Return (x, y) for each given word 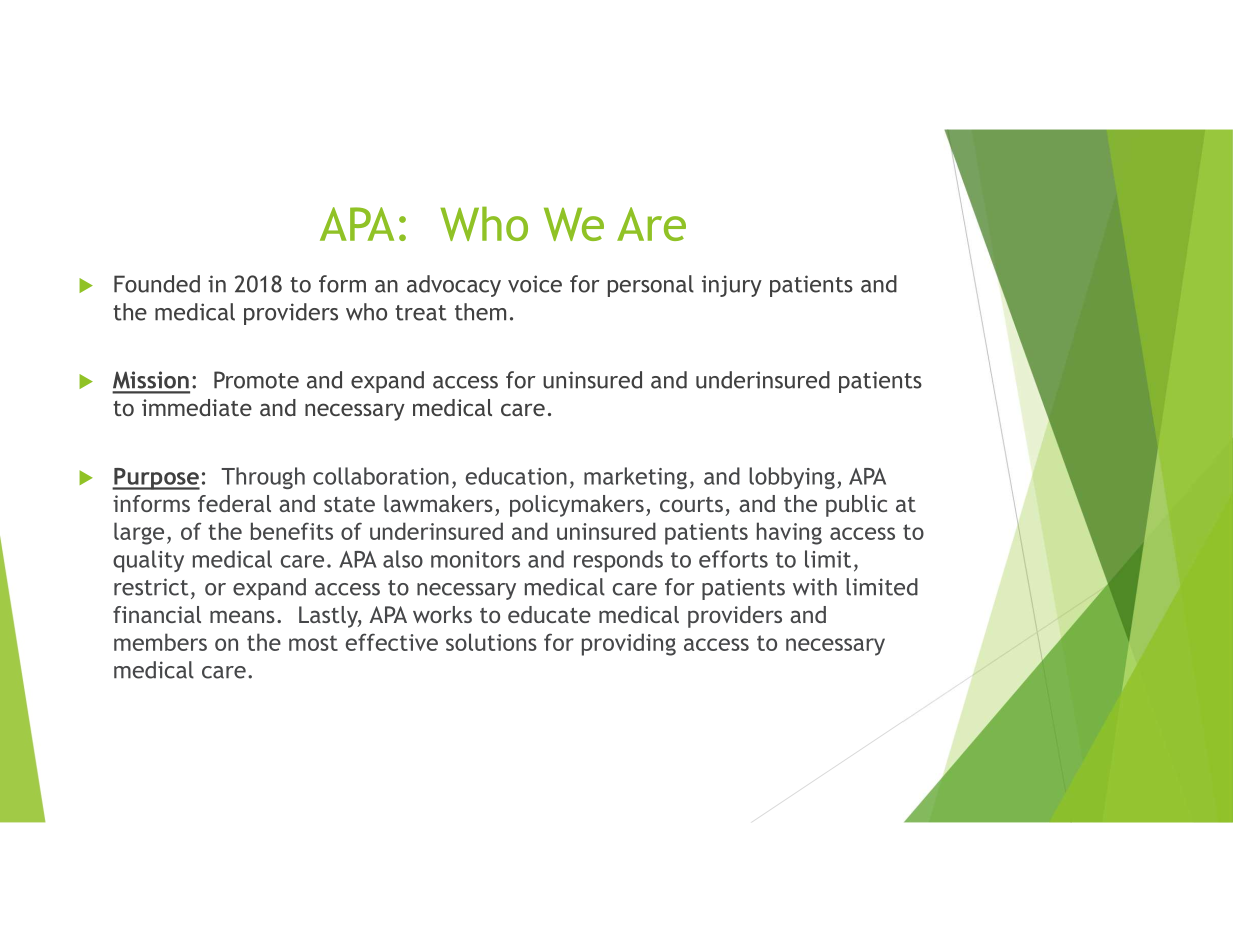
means (242, 616)
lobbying (792, 478)
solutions (491, 642)
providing (629, 644)
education (516, 476)
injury (732, 286)
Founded (157, 284)
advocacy (454, 286)
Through (263, 478)
